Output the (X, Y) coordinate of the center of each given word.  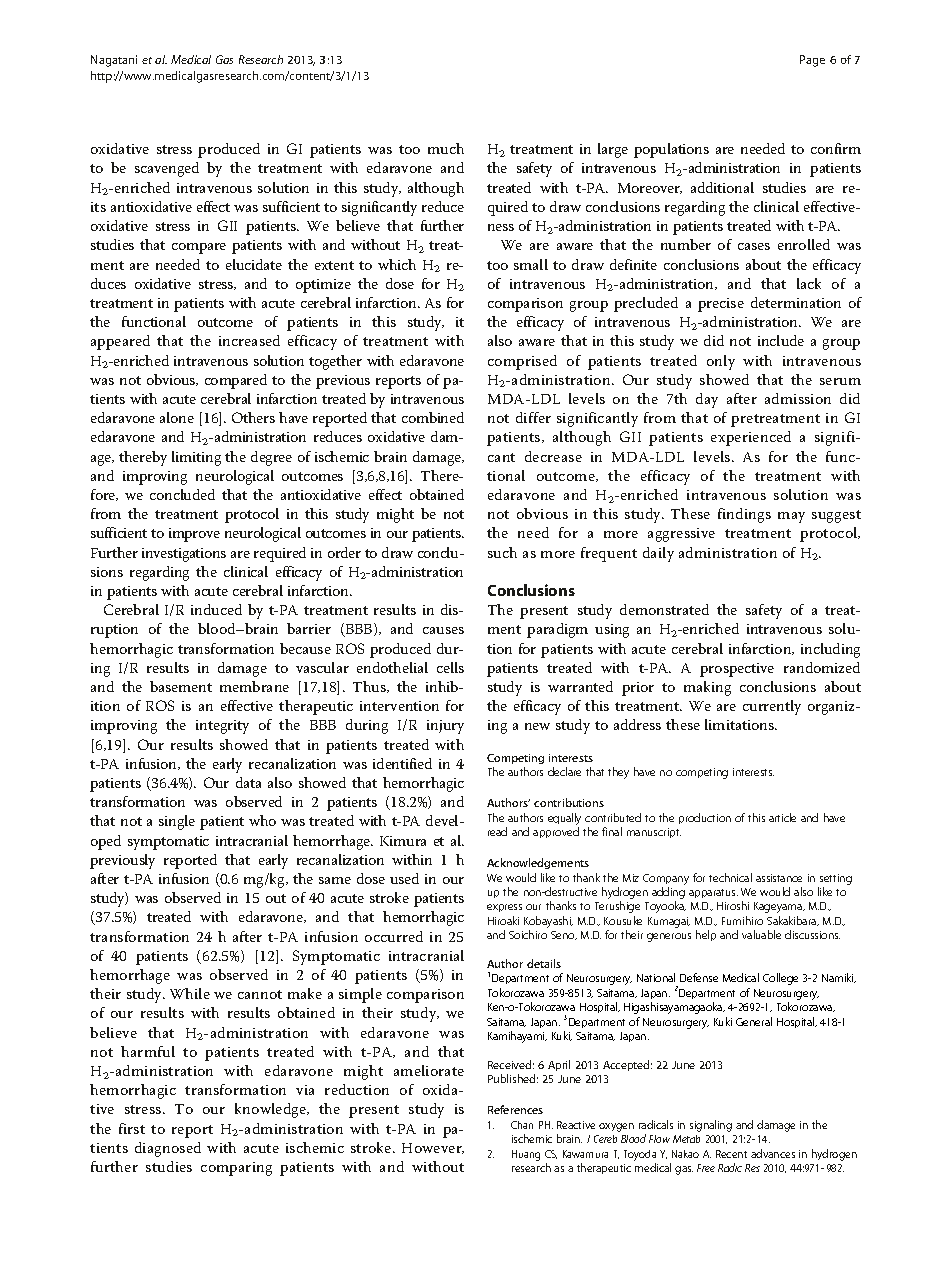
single (177, 822)
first (132, 1128)
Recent (731, 1154)
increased (249, 340)
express (504, 908)
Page (812, 61)
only (721, 362)
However (433, 1148)
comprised (522, 362)
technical (730, 877)
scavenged (167, 169)
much (446, 148)
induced (216, 609)
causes (443, 630)
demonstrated (664, 609)
